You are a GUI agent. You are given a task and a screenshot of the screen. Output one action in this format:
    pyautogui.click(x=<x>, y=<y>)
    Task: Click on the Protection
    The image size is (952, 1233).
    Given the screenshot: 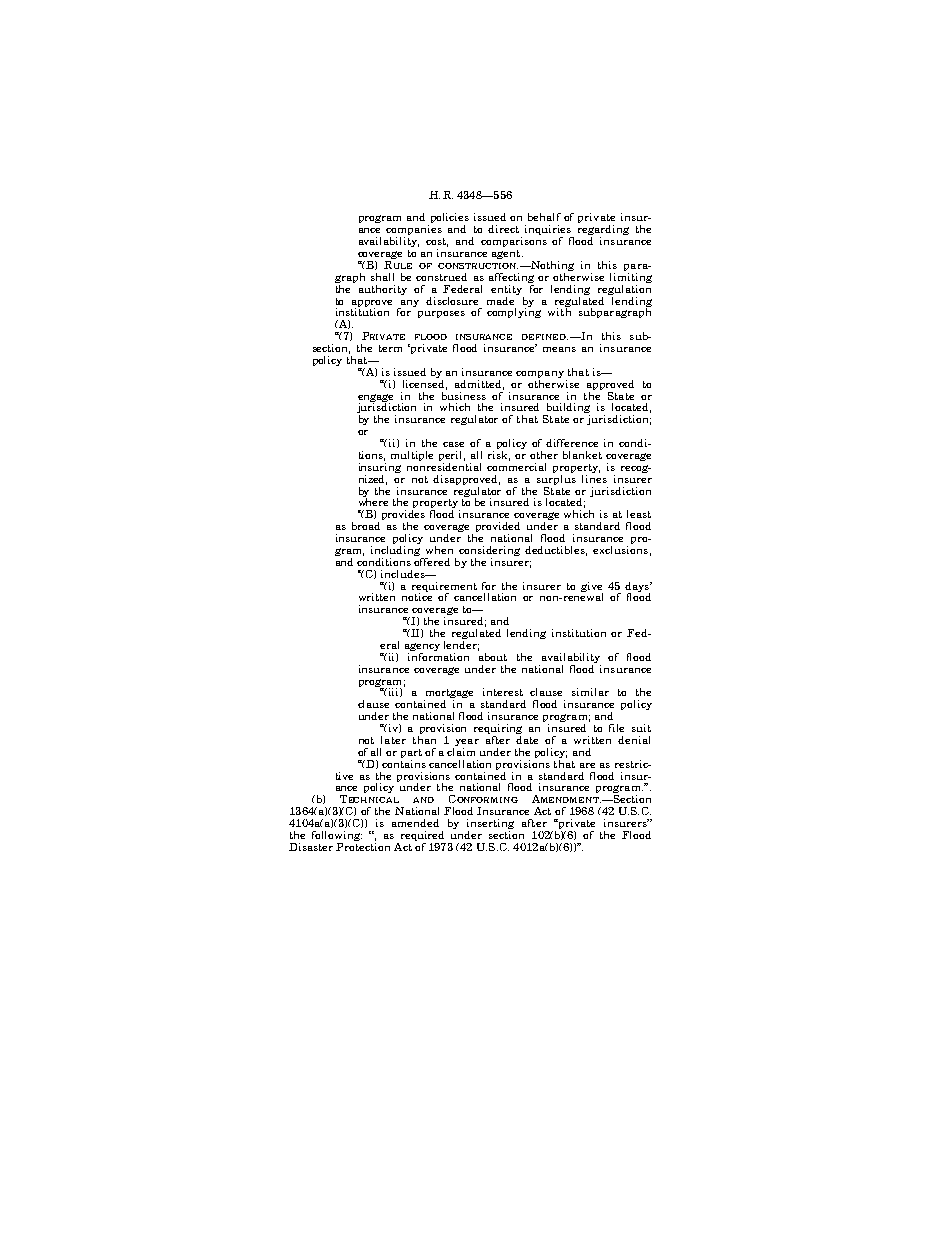 What is the action you would take?
    pyautogui.click(x=363, y=845)
